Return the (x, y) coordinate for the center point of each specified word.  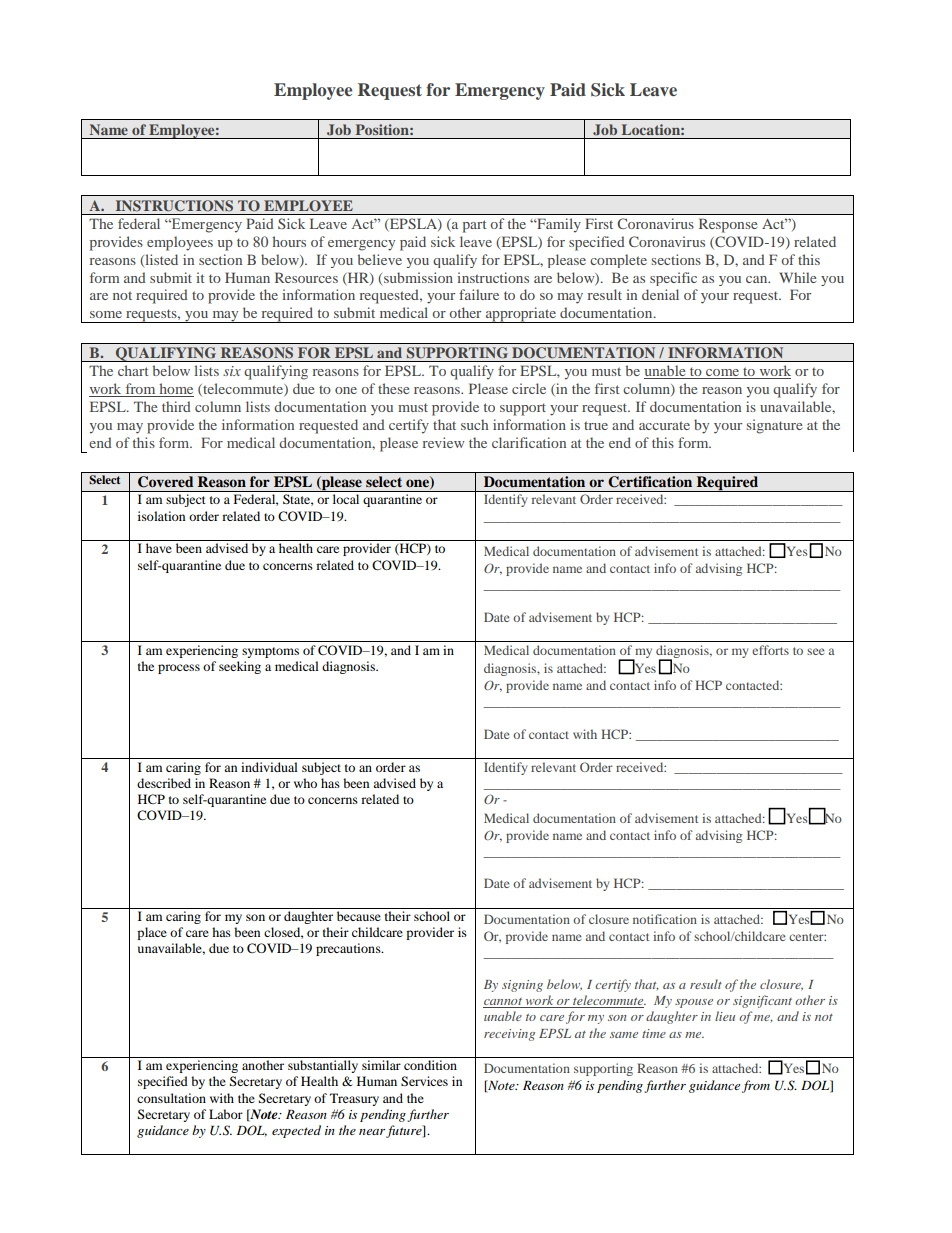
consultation (171, 1098)
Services (424, 1081)
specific (673, 279)
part (475, 226)
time (654, 1033)
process (179, 669)
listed (160, 260)
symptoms (270, 652)
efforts (770, 650)
